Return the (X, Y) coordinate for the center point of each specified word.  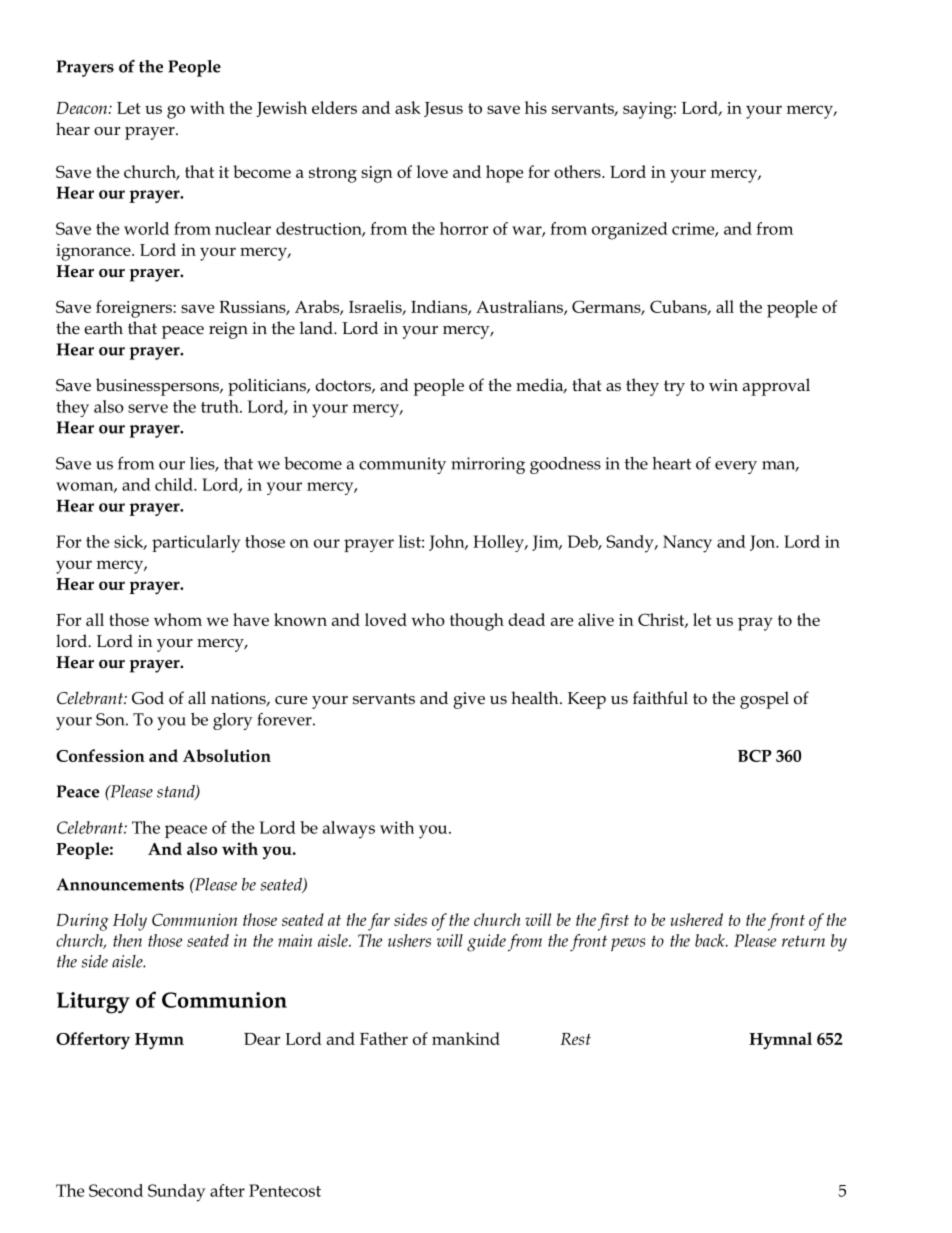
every (736, 467)
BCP (755, 756)
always (349, 830)
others (578, 171)
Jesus (443, 109)
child (175, 484)
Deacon (83, 108)
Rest (575, 1039)
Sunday (176, 1193)
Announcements (120, 884)
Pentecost (285, 1190)
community (402, 465)
